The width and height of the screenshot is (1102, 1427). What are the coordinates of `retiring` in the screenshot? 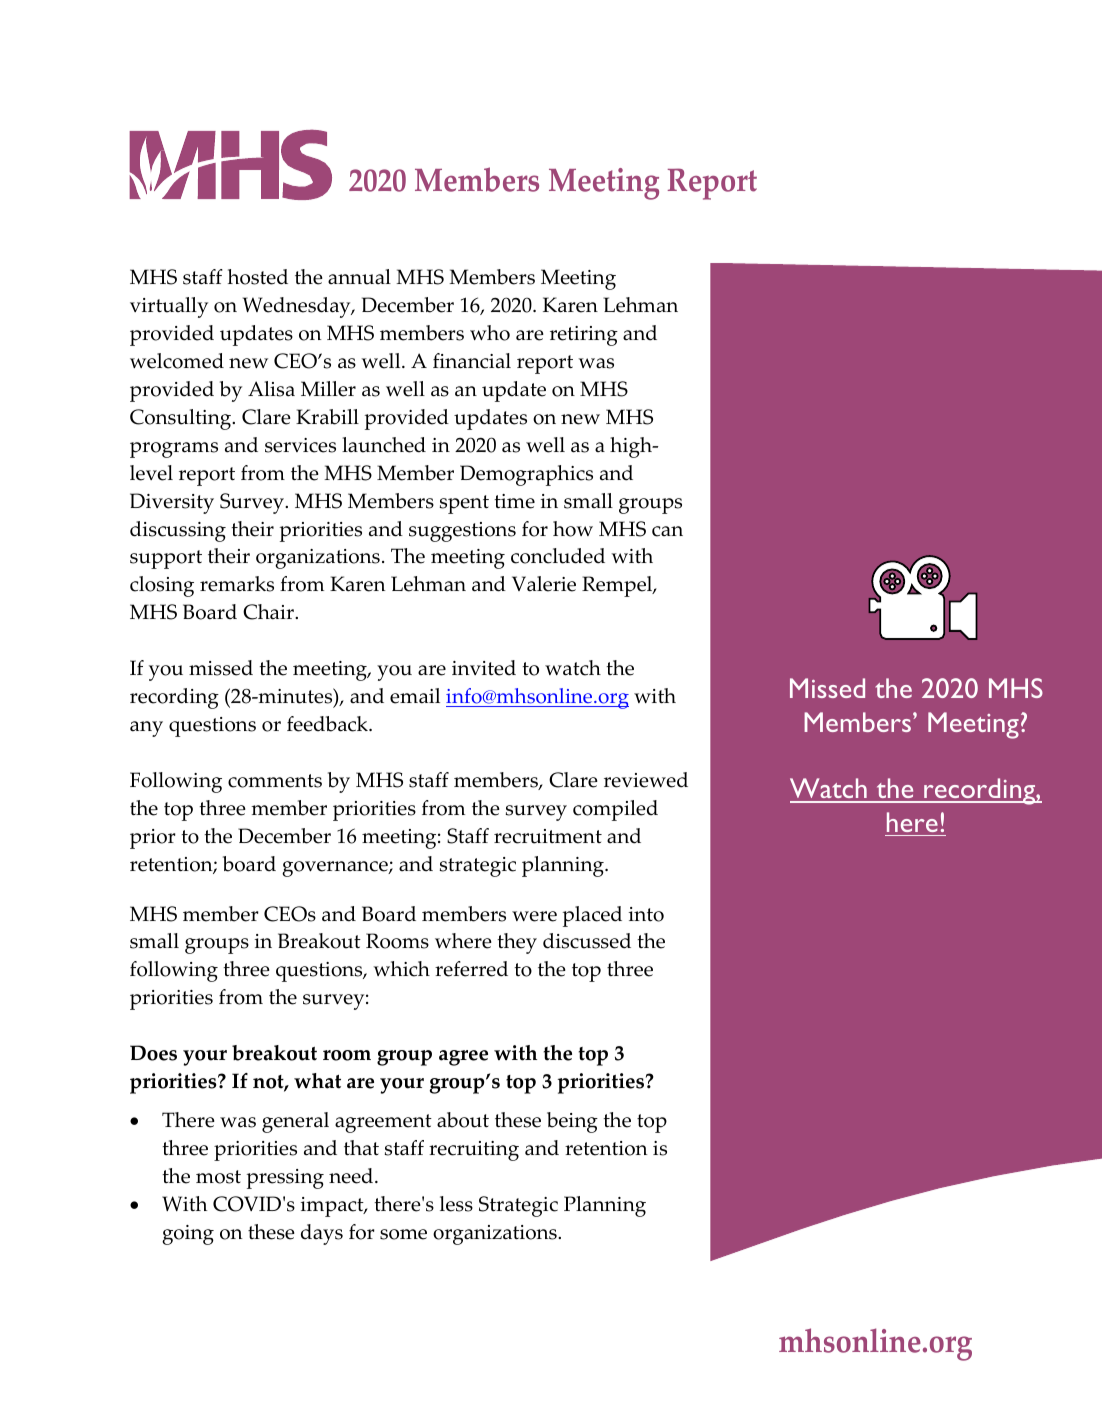 It's located at (584, 336).
